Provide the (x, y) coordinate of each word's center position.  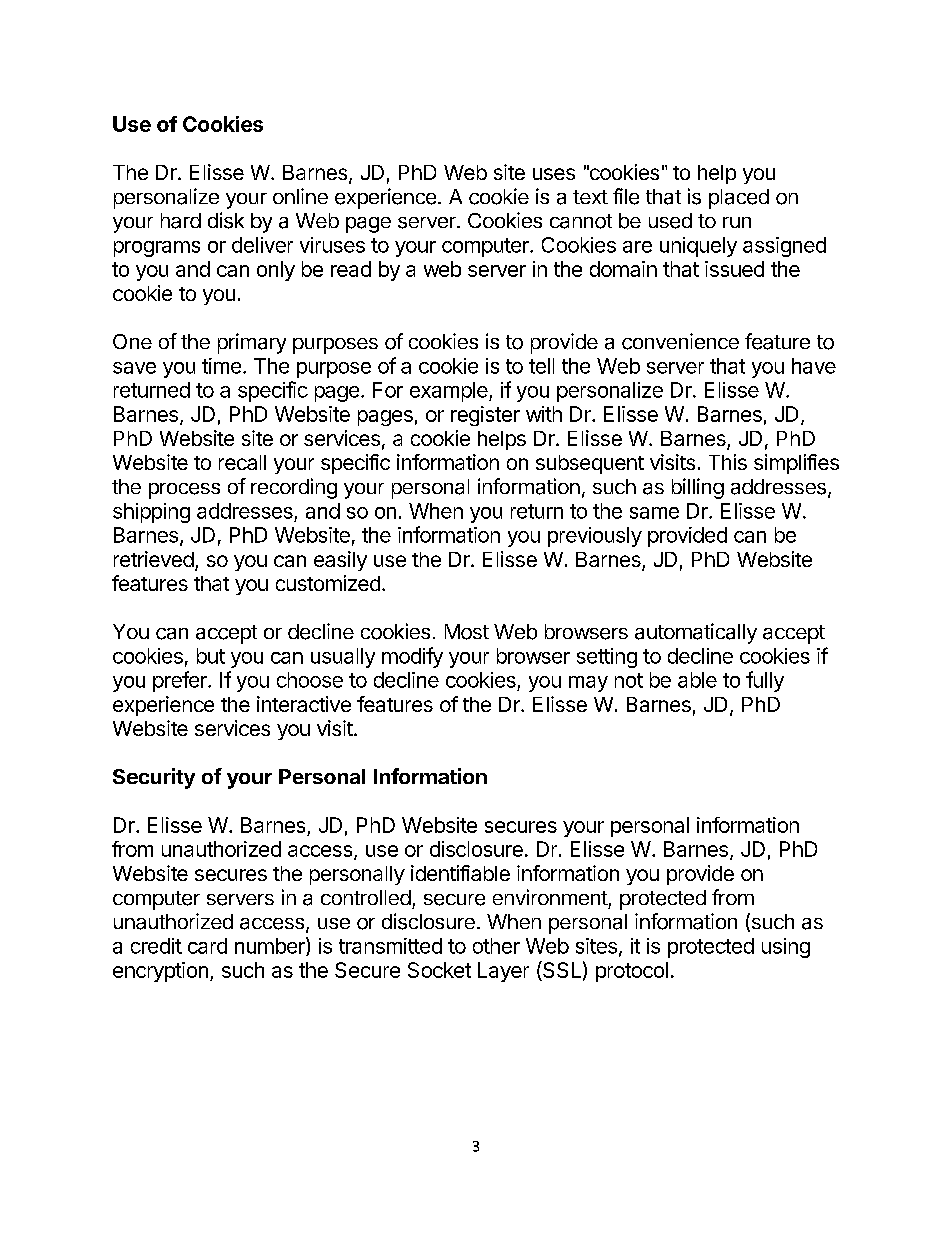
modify (412, 657)
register (485, 416)
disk (226, 220)
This (728, 462)
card (207, 946)
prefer (181, 681)
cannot (581, 221)
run (737, 222)
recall (242, 462)
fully (765, 681)
